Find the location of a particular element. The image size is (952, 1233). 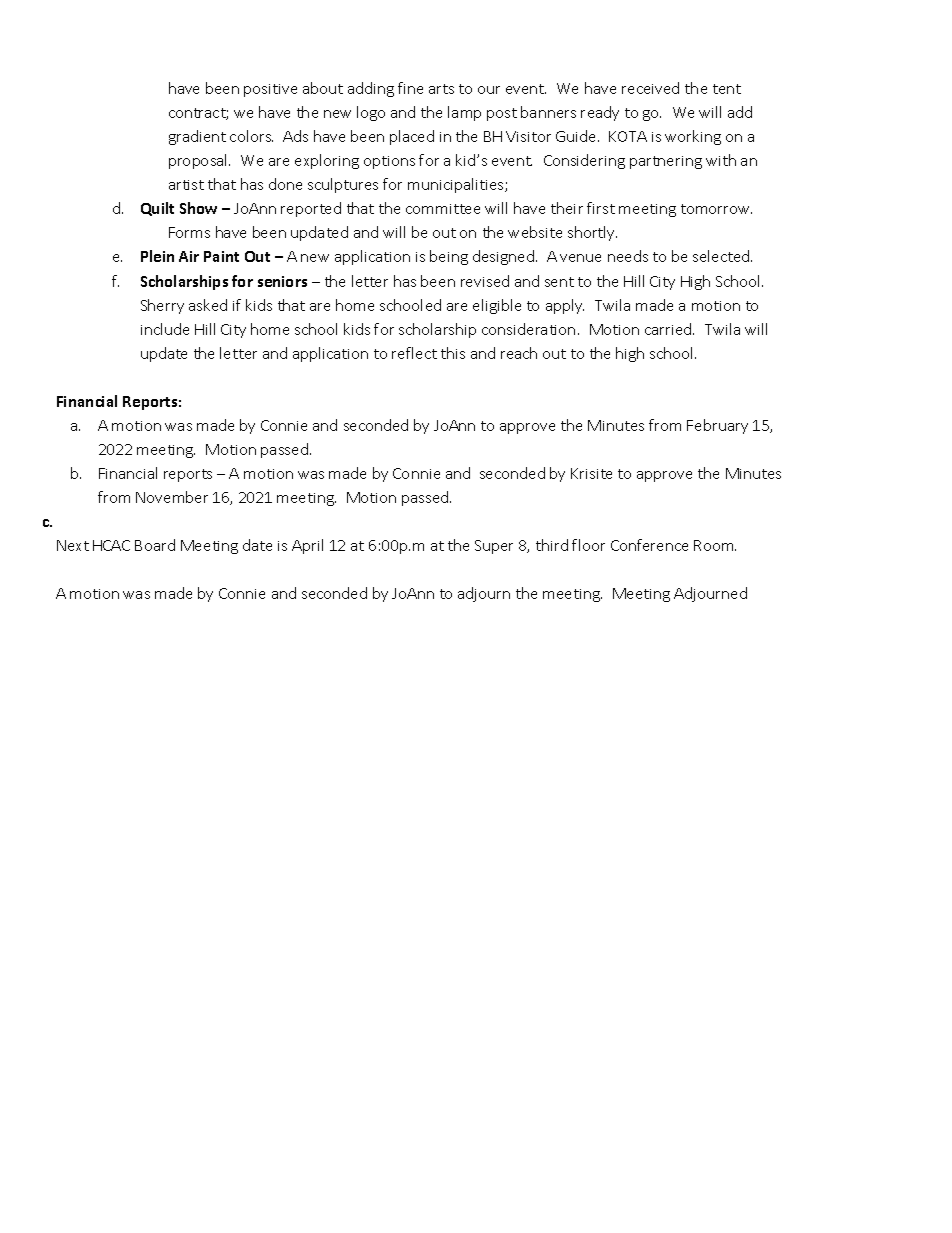

Board is located at coordinates (155, 545).
